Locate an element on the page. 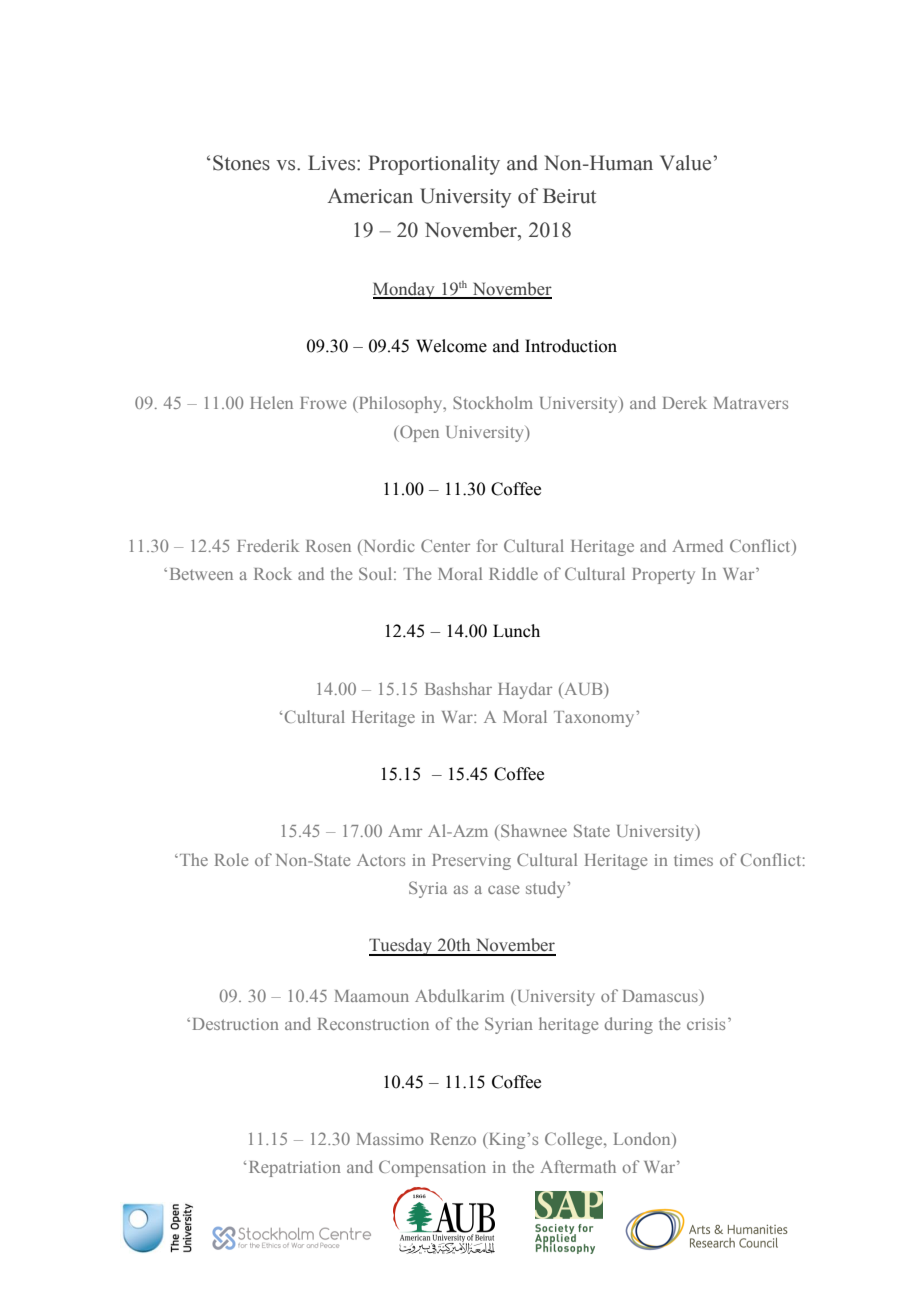 This document has width=924, height=1309. Value is located at coordinates (687, 163).
